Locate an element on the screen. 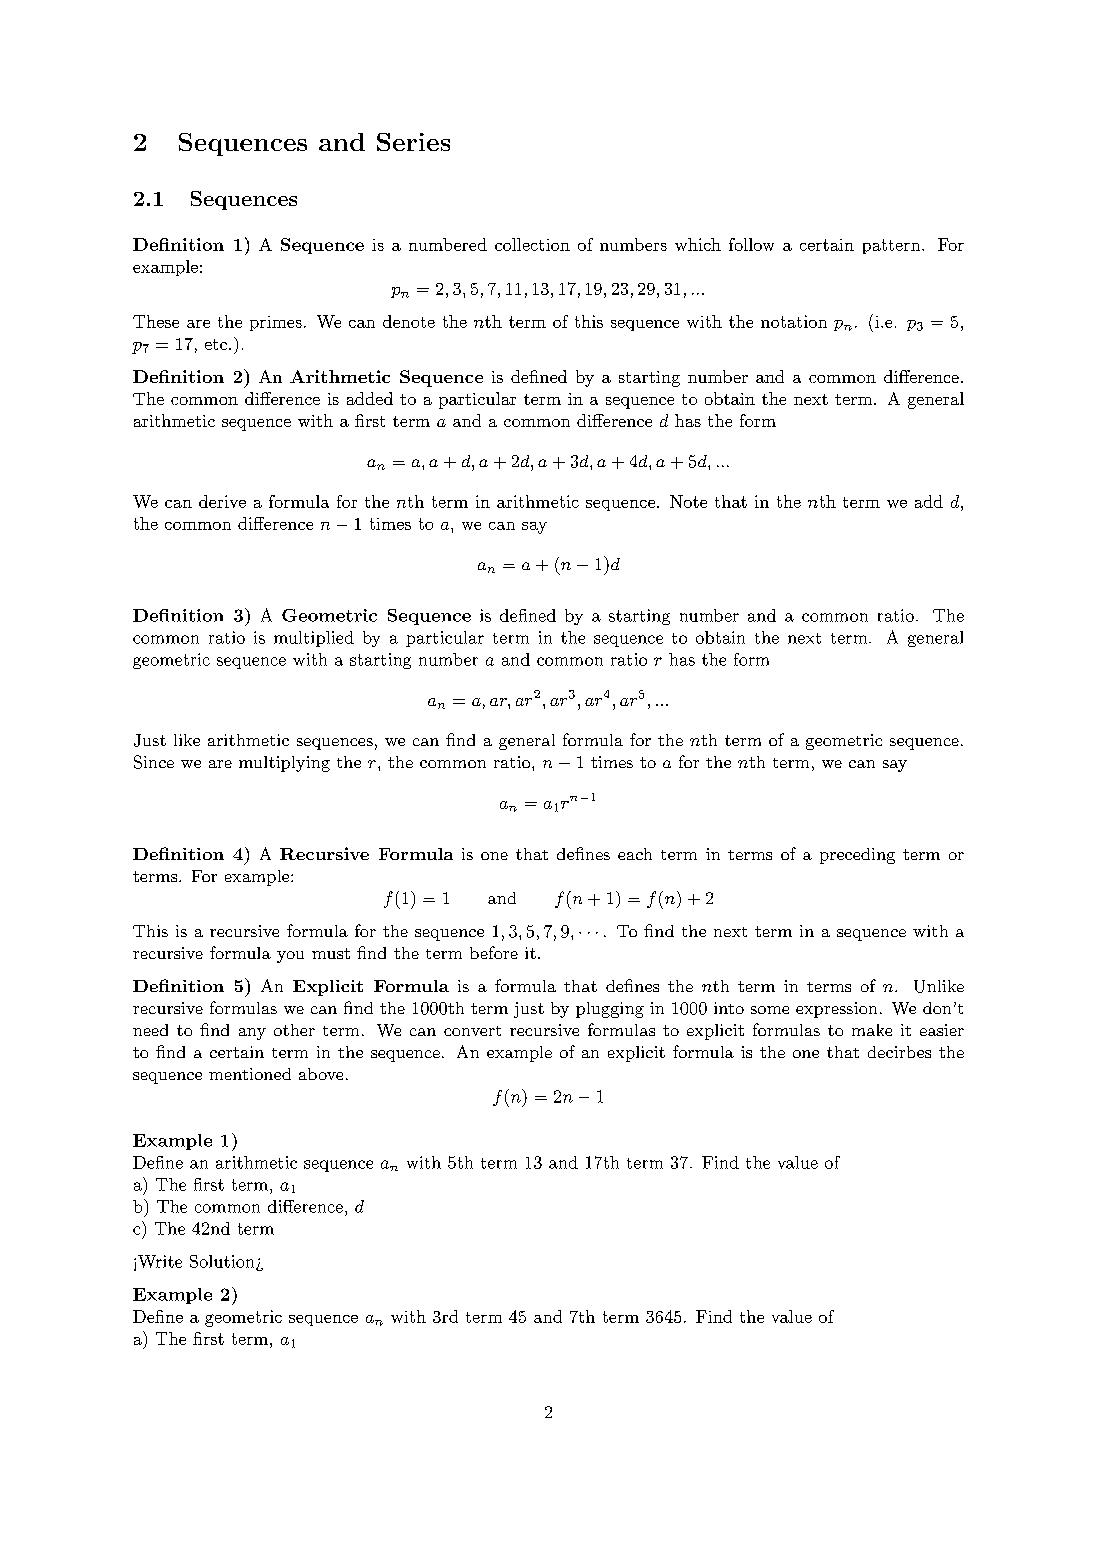 The width and height of the screenshot is (1097, 1551). collection is located at coordinates (532, 244).
